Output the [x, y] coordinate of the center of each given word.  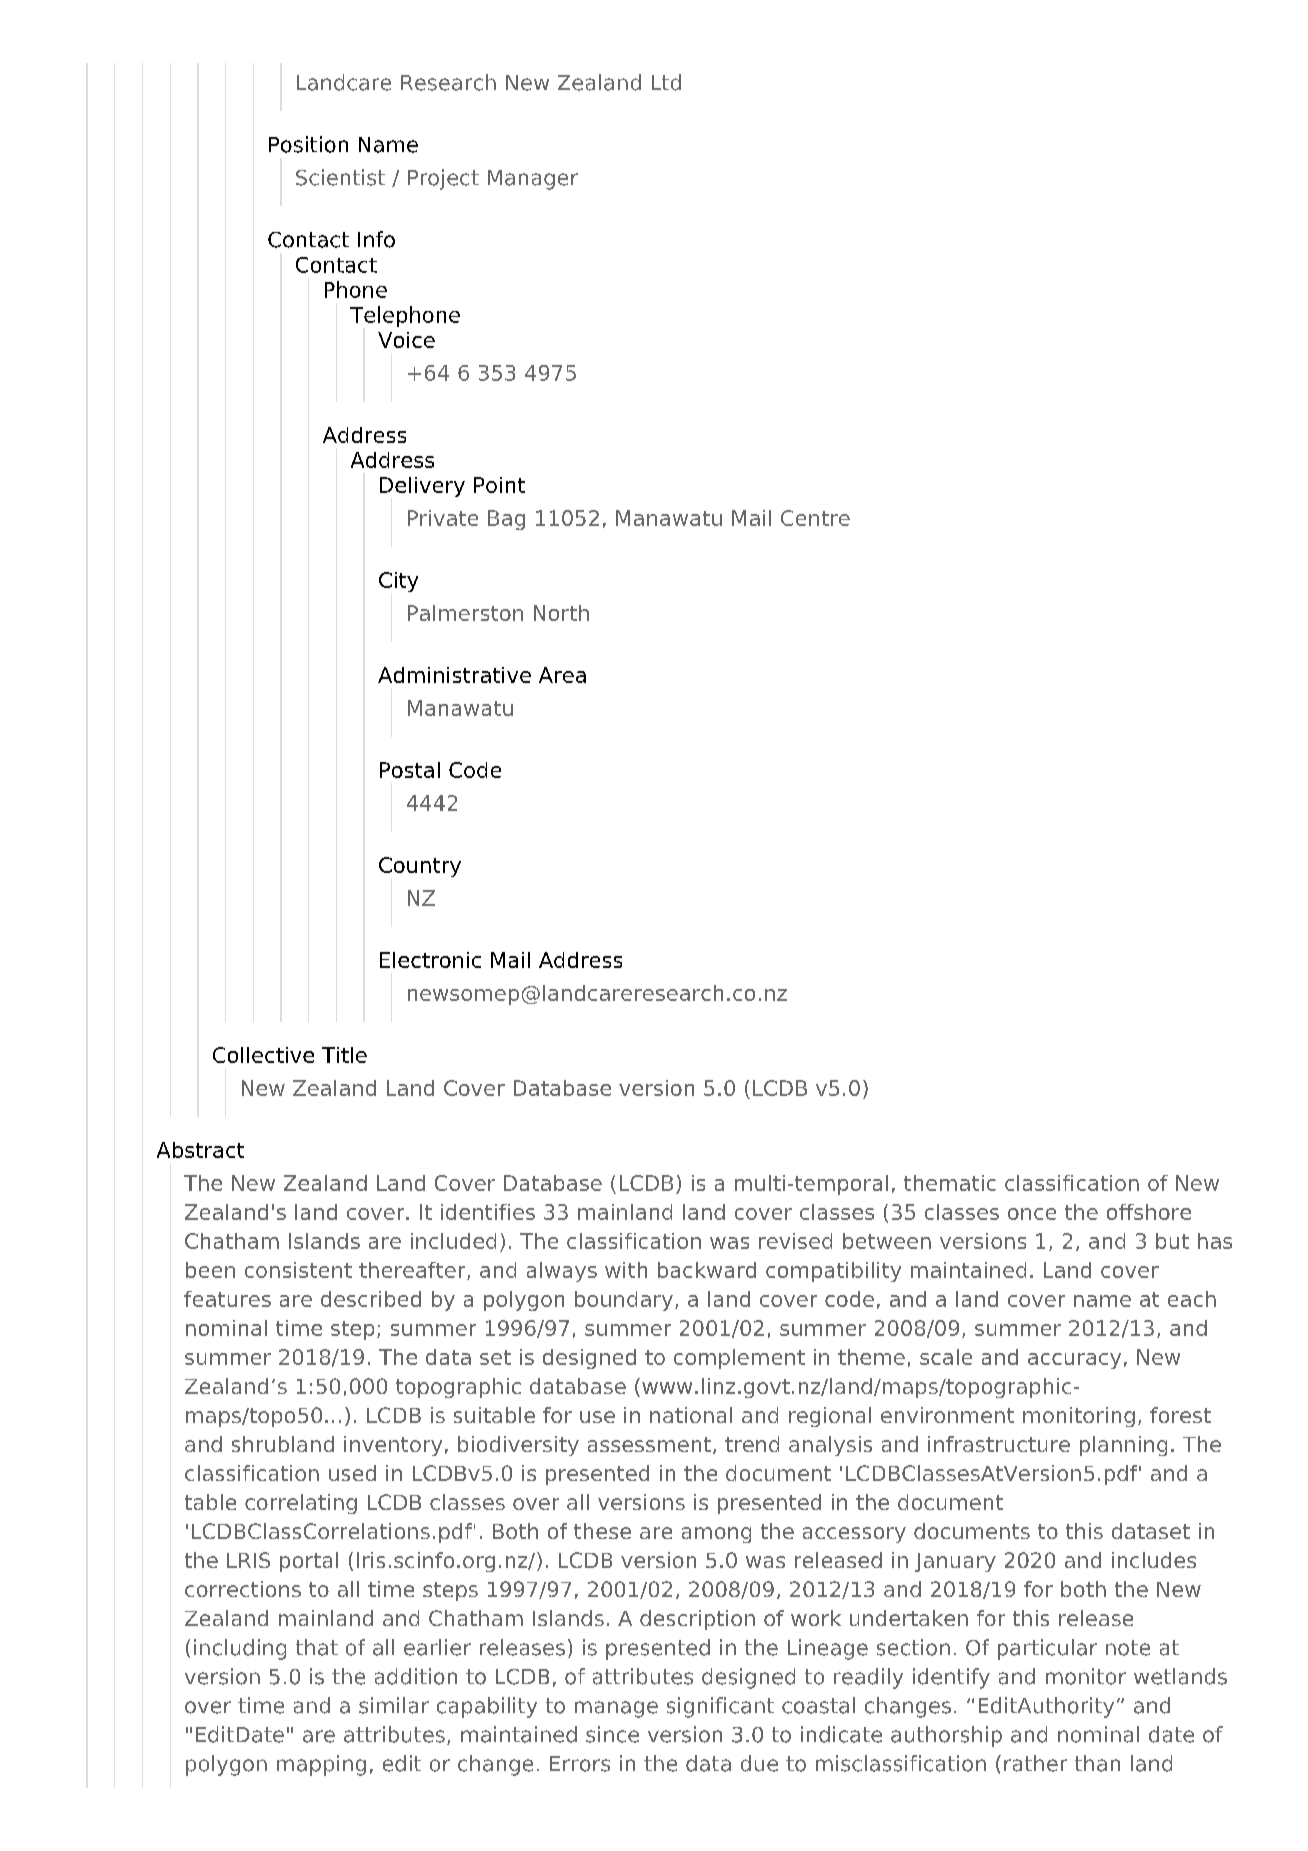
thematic [950, 1183]
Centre [815, 518]
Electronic [430, 960]
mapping [321, 1765]
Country [420, 867]
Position [308, 144]
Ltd [666, 82]
